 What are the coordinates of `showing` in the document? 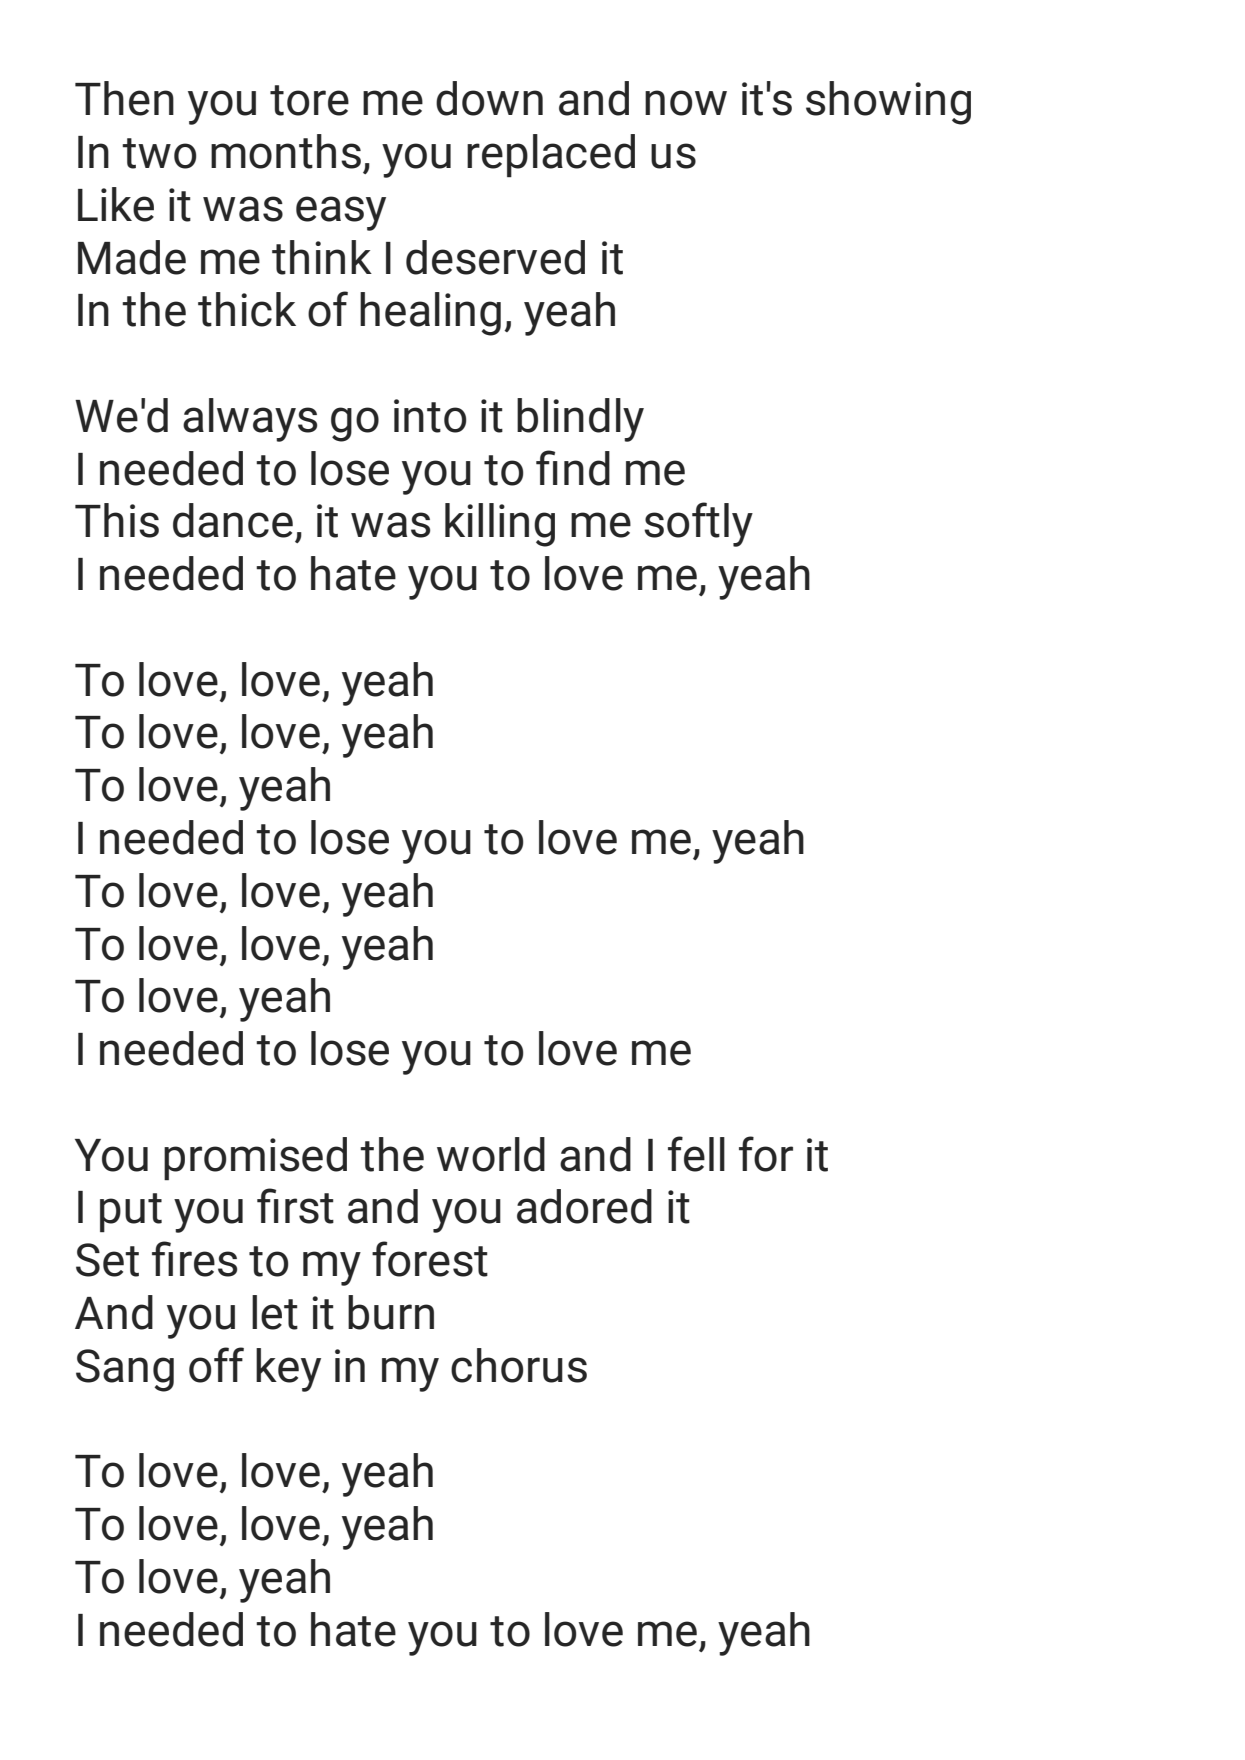 It's located at (888, 103).
